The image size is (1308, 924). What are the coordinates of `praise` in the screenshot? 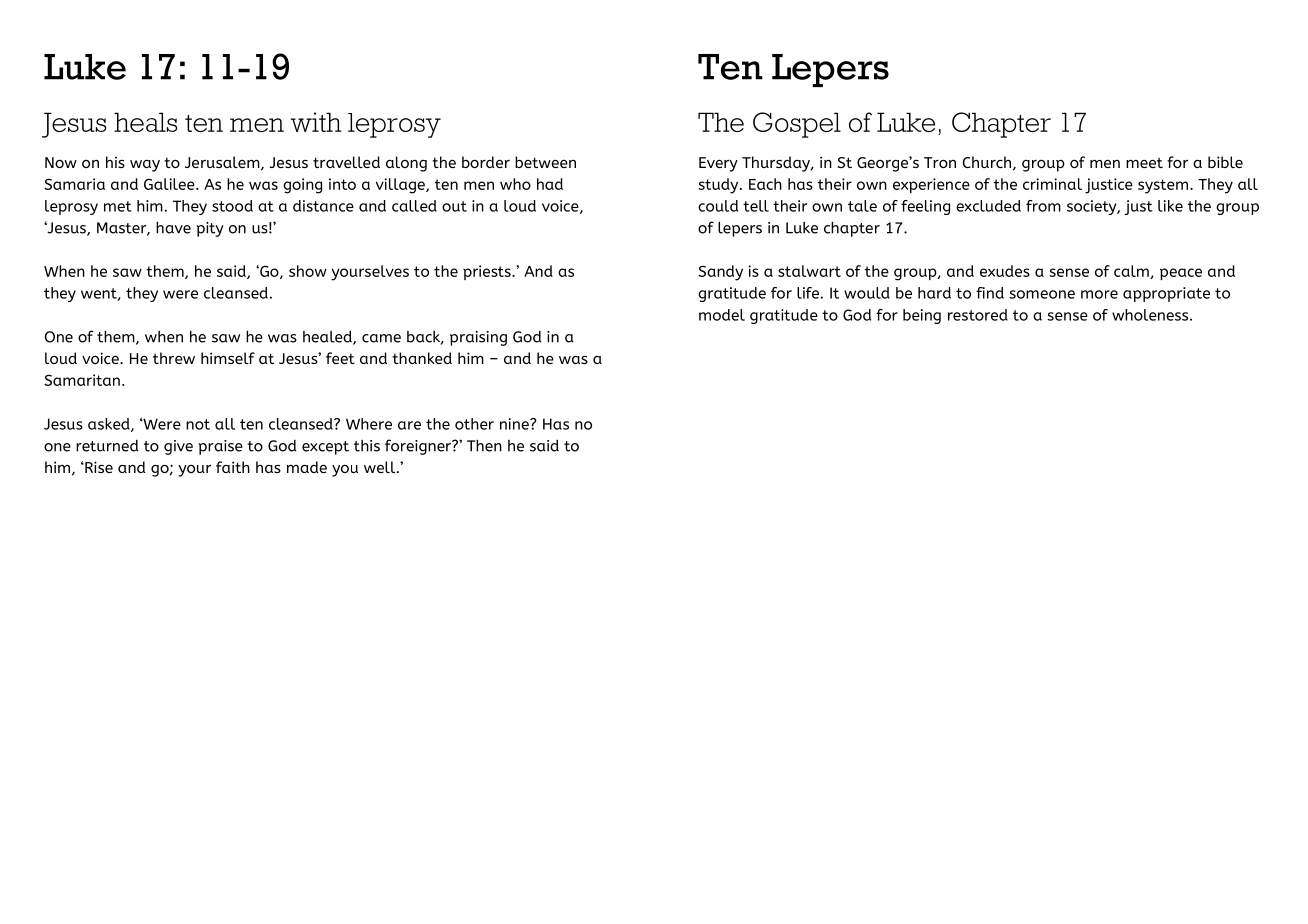 It's located at (221, 447).
